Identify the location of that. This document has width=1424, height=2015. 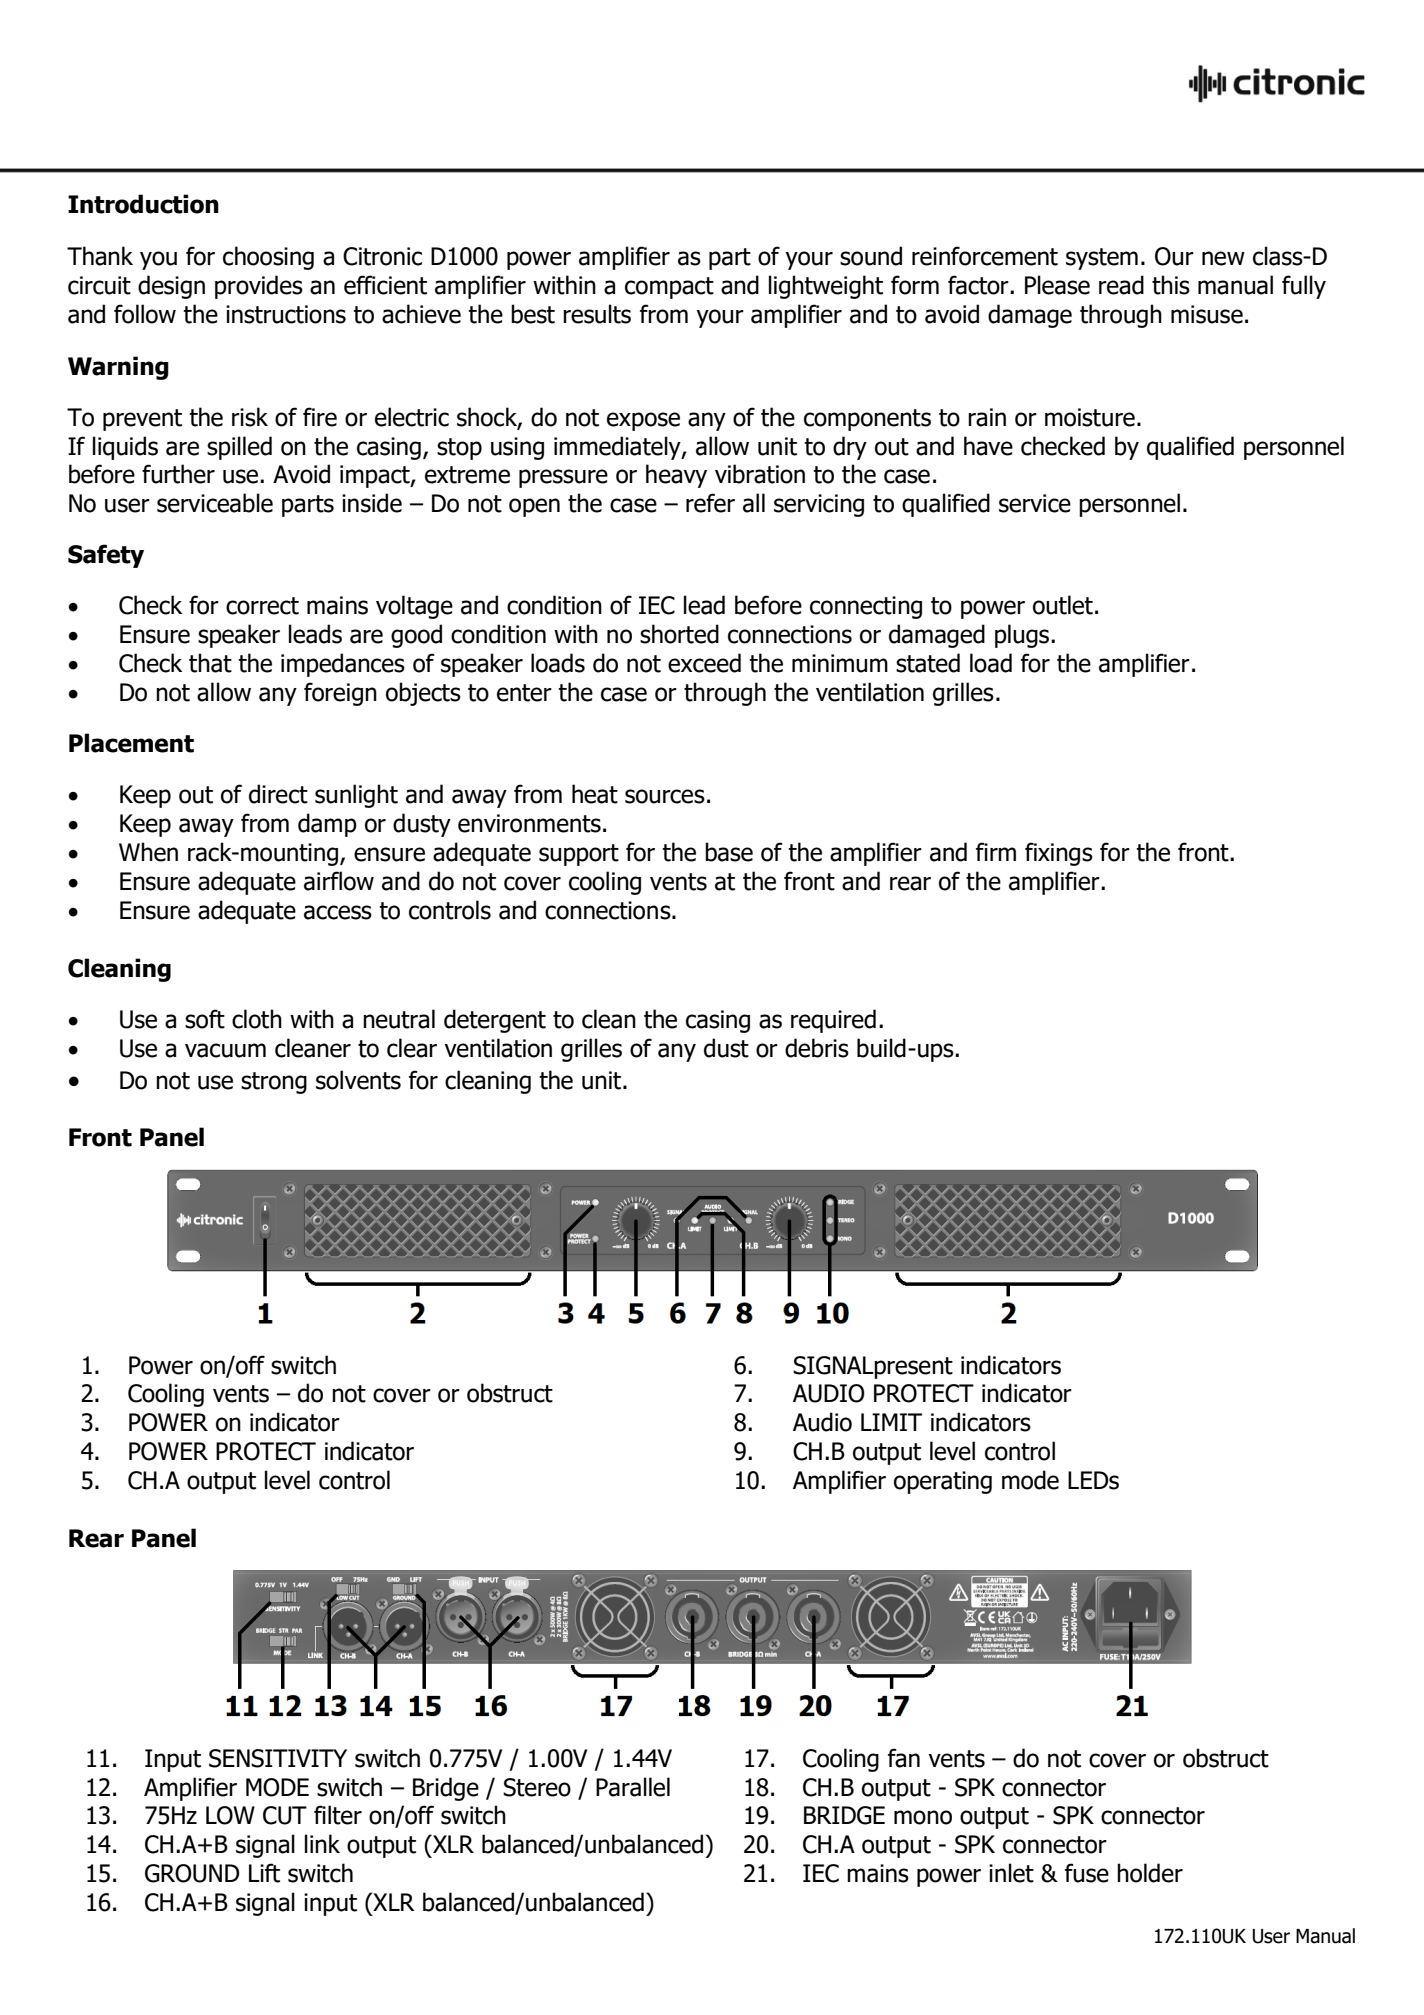
(210, 663).
